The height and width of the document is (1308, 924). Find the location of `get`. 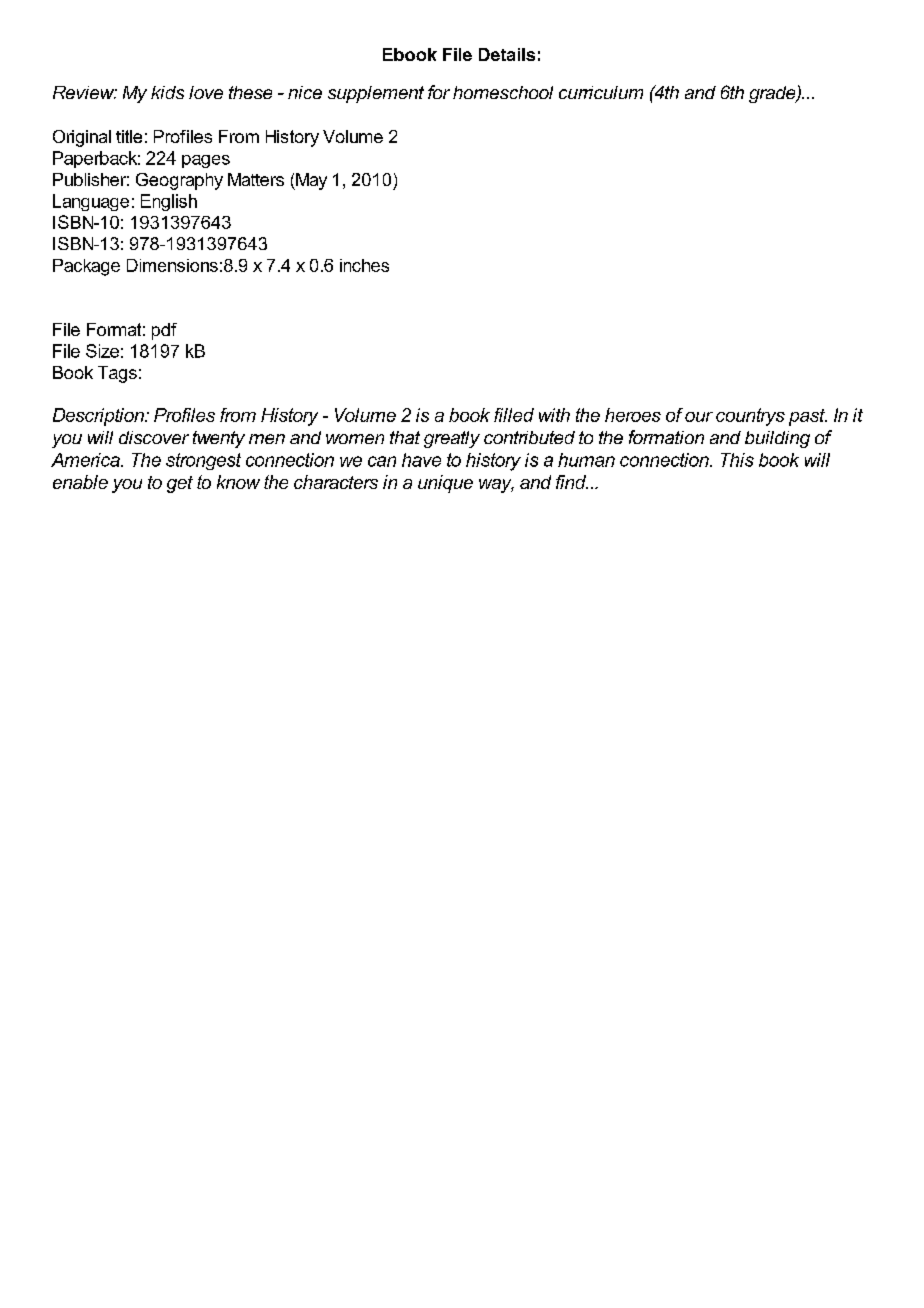

get is located at coordinates (180, 484).
